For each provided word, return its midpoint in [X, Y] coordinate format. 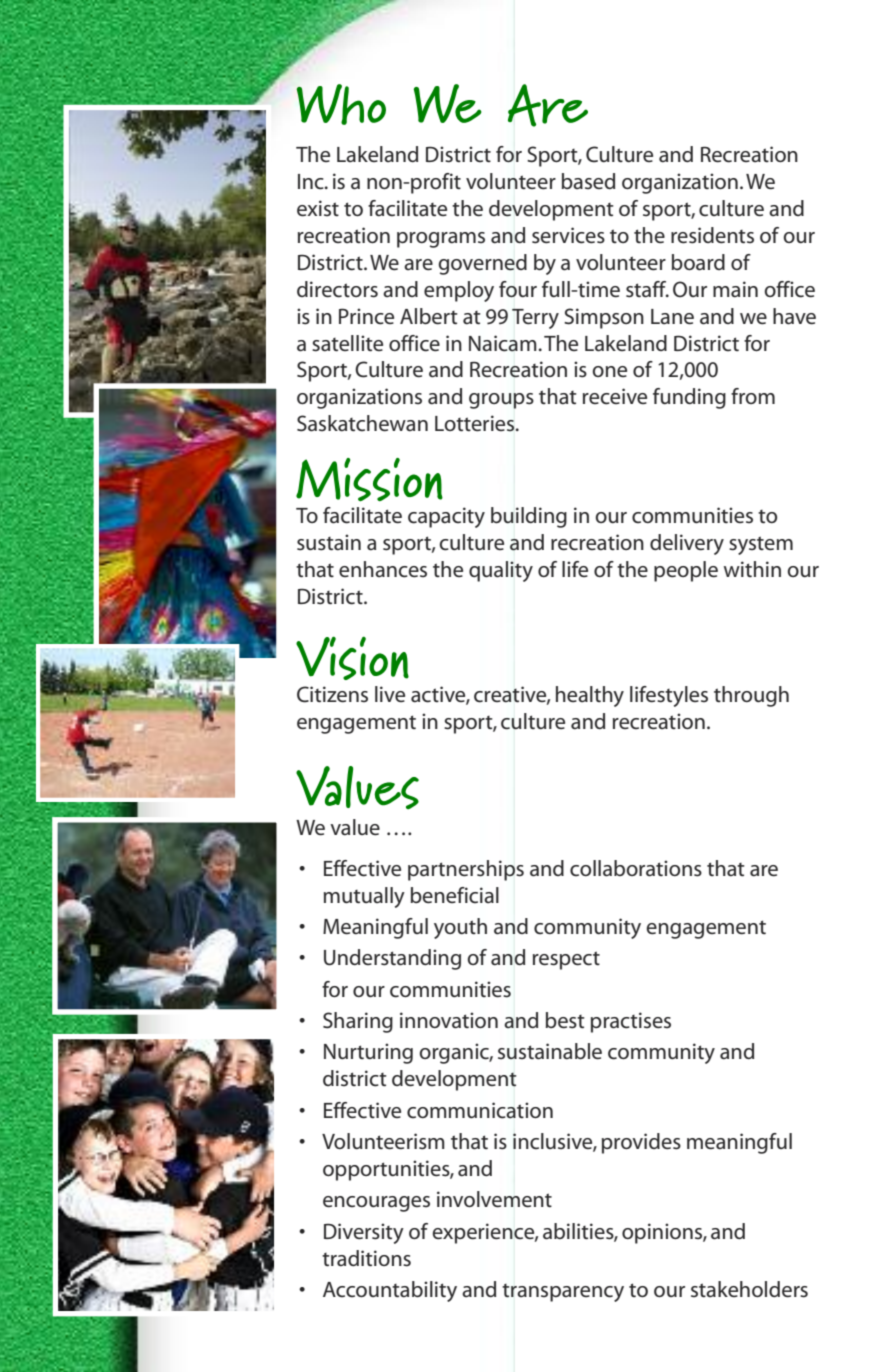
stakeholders [749, 1289]
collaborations [636, 868]
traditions [366, 1258]
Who [341, 104]
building [529, 517]
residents [712, 235]
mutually [364, 897]
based [588, 181]
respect [566, 960]
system [761, 545]
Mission [369, 480]
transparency [563, 1293]
